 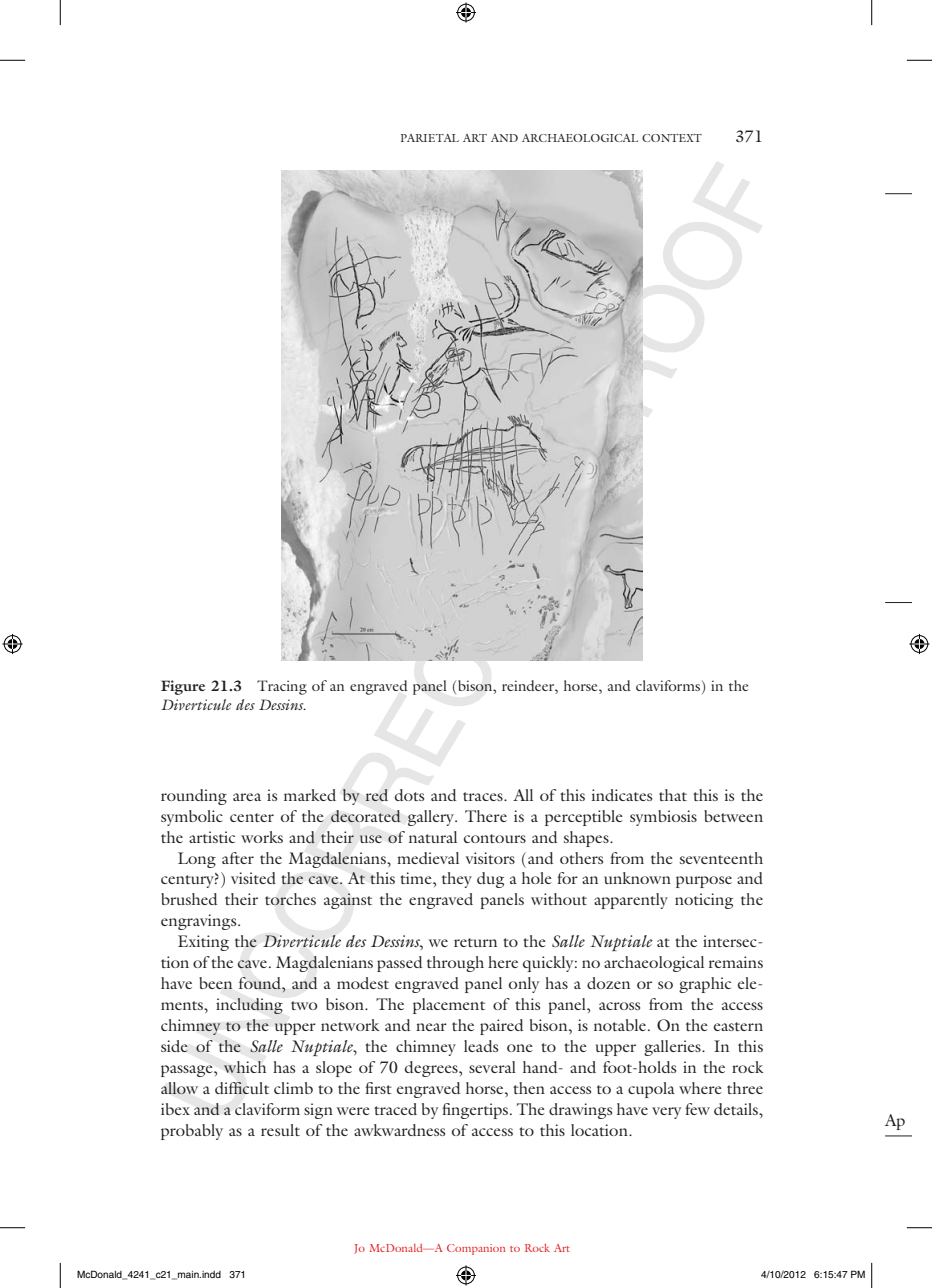 What do you see at coordinates (663, 818) in the page?
I see `symbiosis` at bounding box center [663, 818].
